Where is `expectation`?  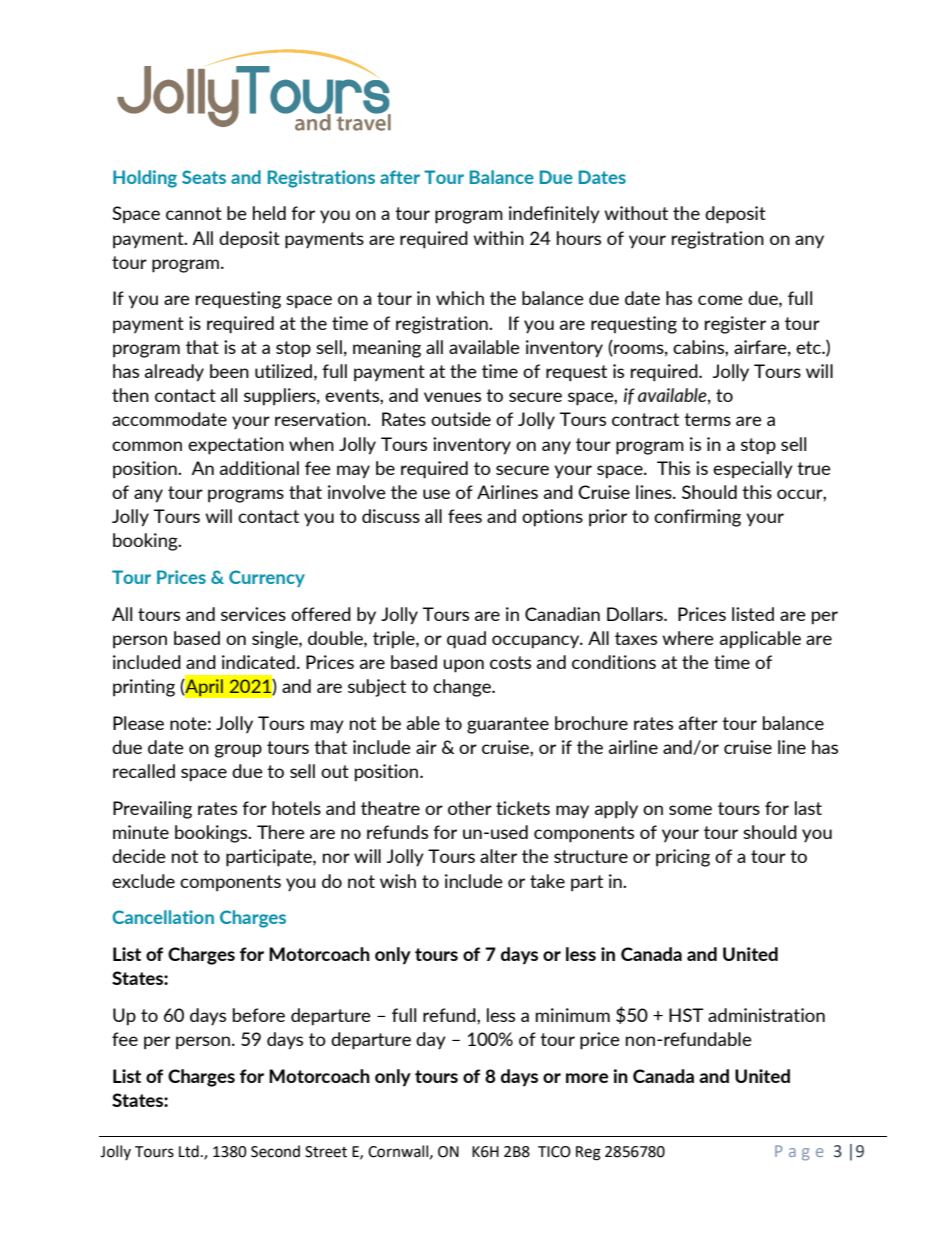 expectation is located at coordinates (236, 446).
